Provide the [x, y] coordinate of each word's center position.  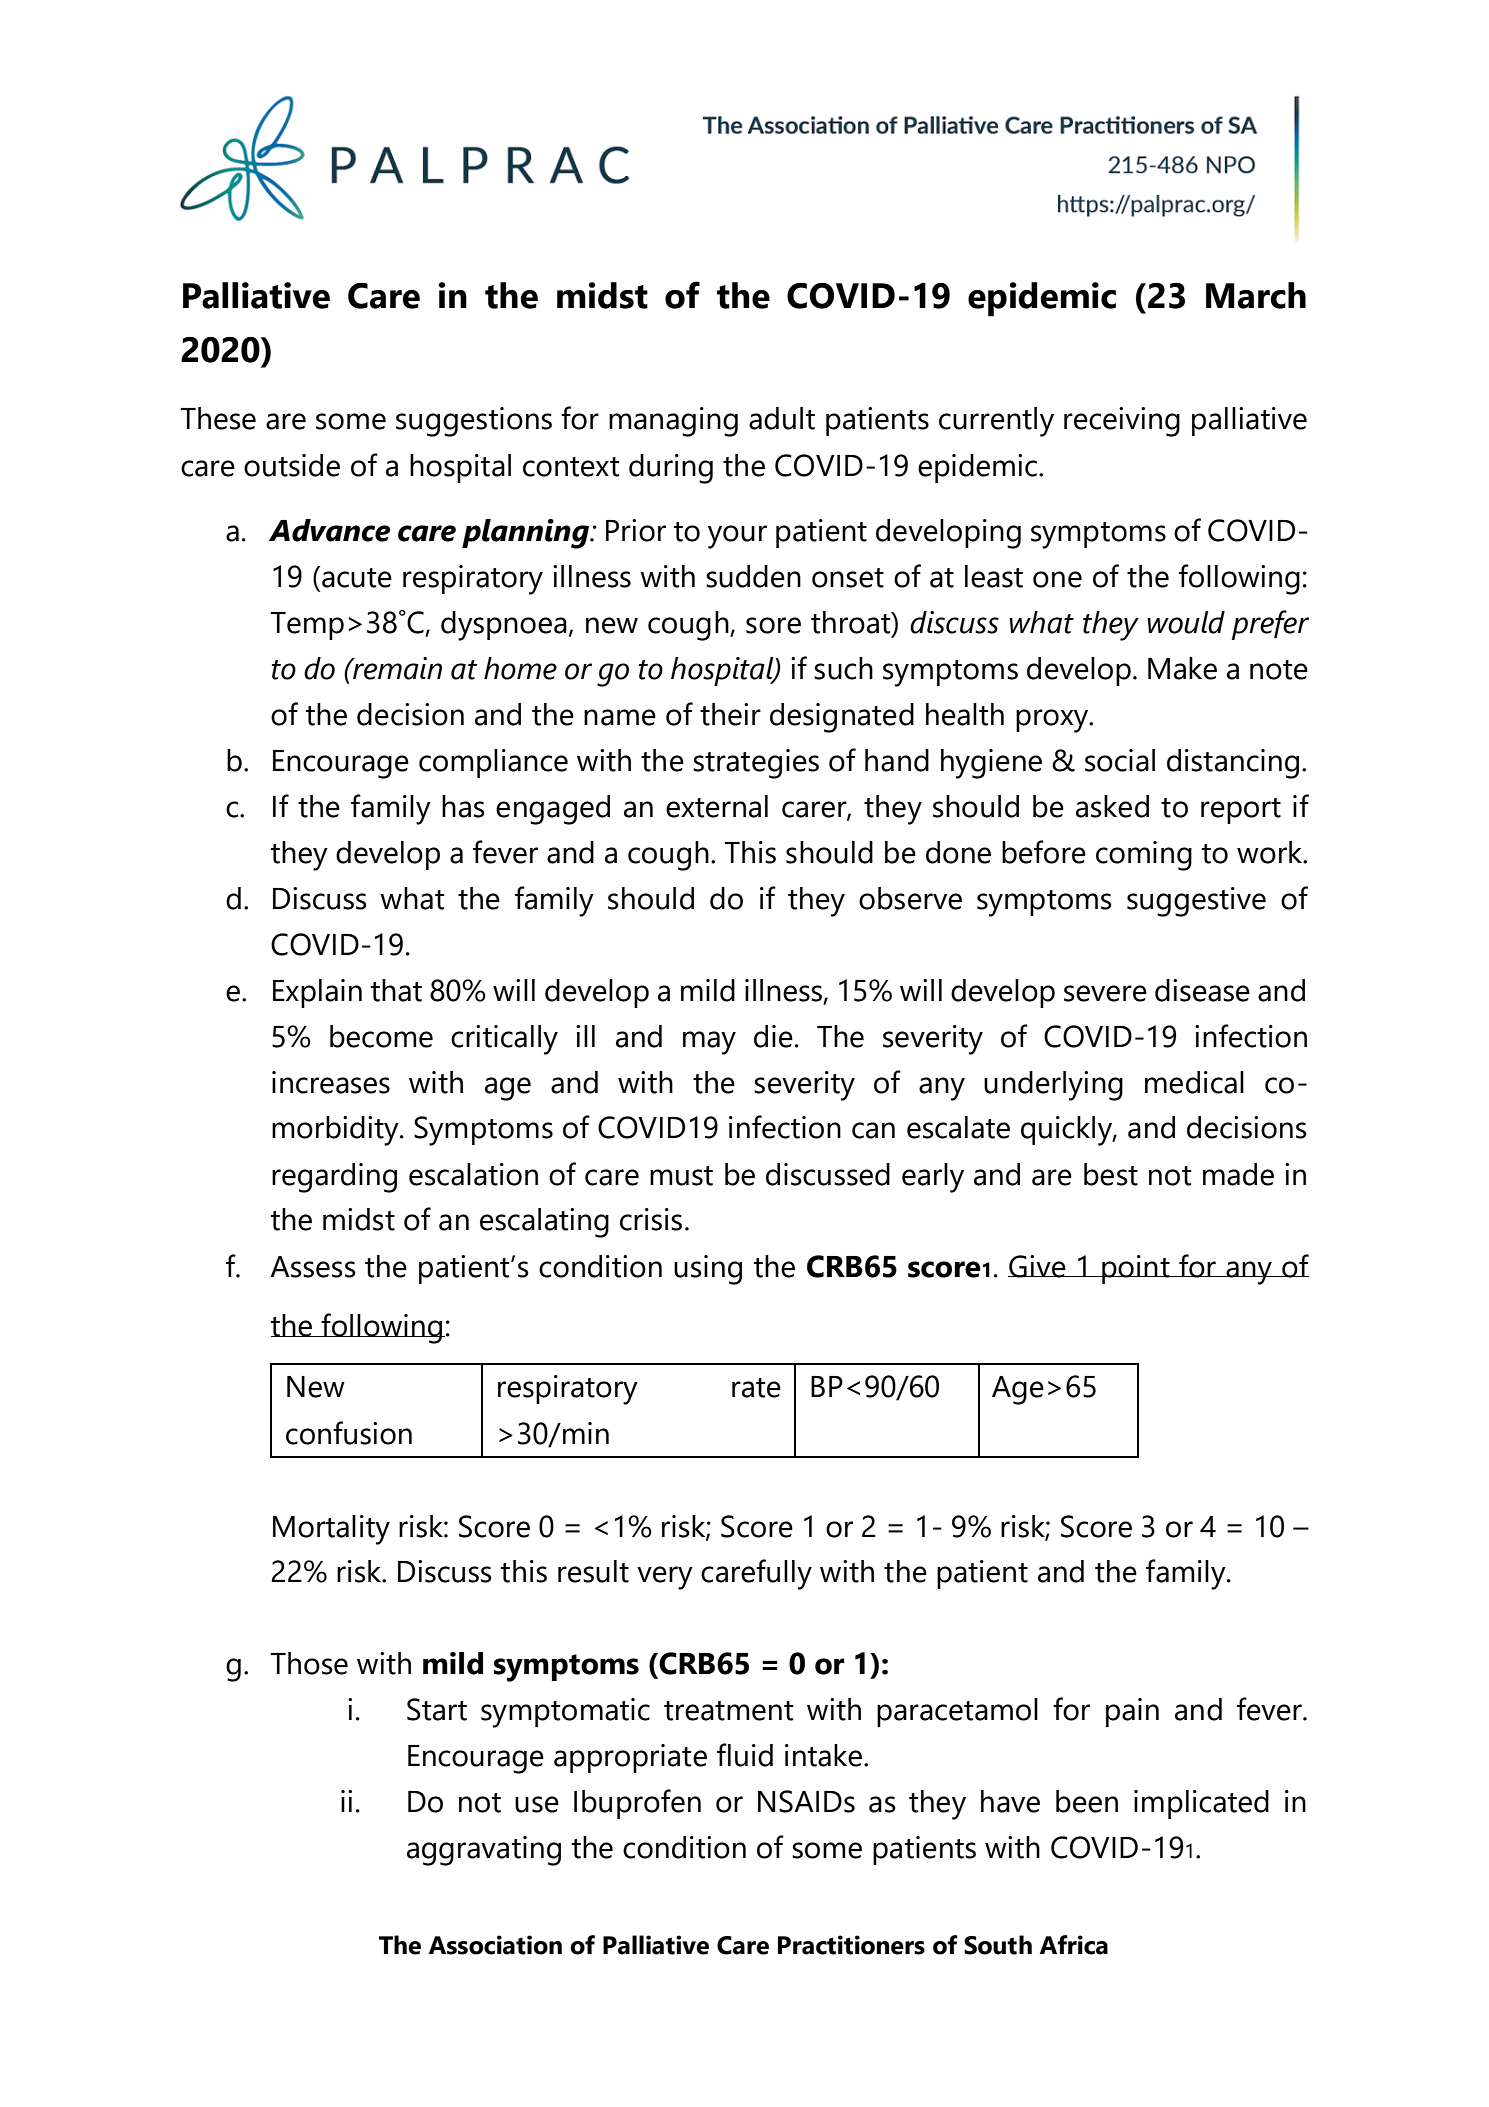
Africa [1074, 1945]
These [218, 418]
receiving [1122, 422]
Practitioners [851, 1945]
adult [782, 418]
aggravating [484, 1851]
